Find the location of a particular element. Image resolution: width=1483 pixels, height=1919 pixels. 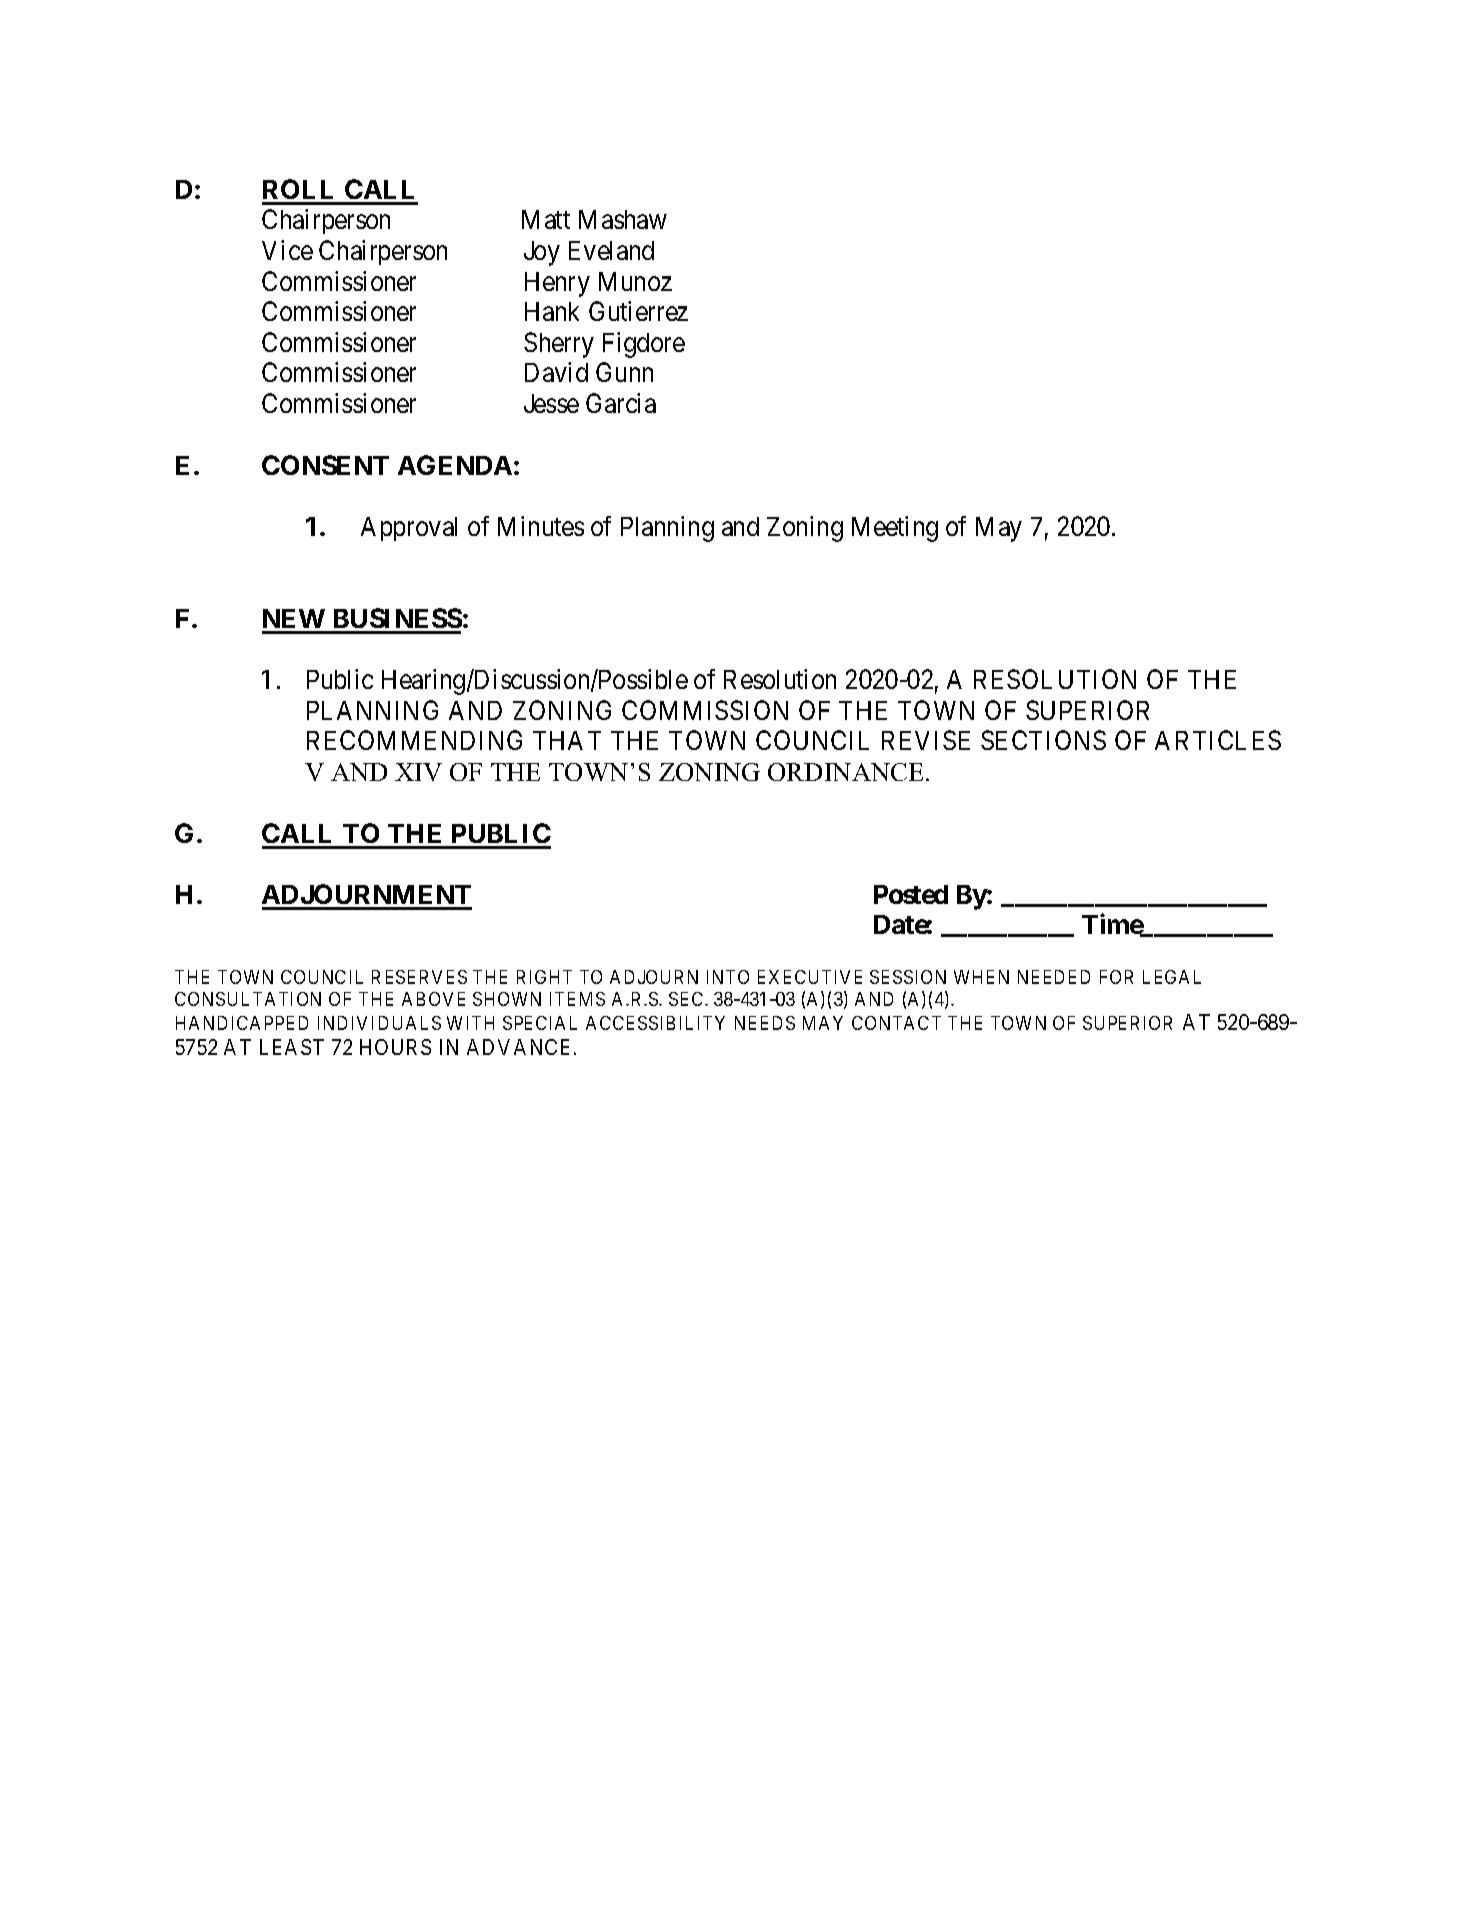

INDIVIDUALS is located at coordinates (379, 1023).
